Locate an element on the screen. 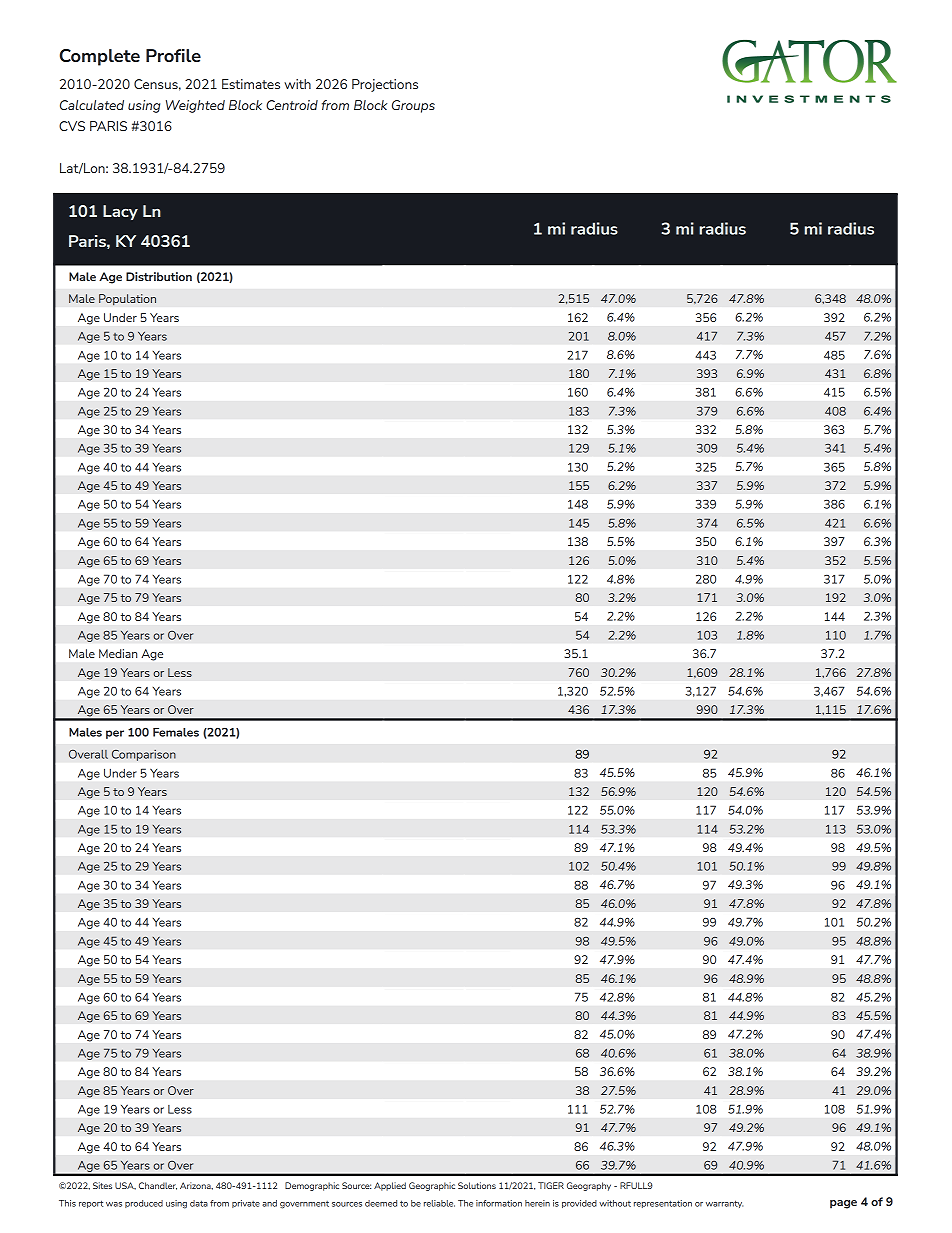 This screenshot has width=952, height=1233. Chandler is located at coordinates (158, 1186).
